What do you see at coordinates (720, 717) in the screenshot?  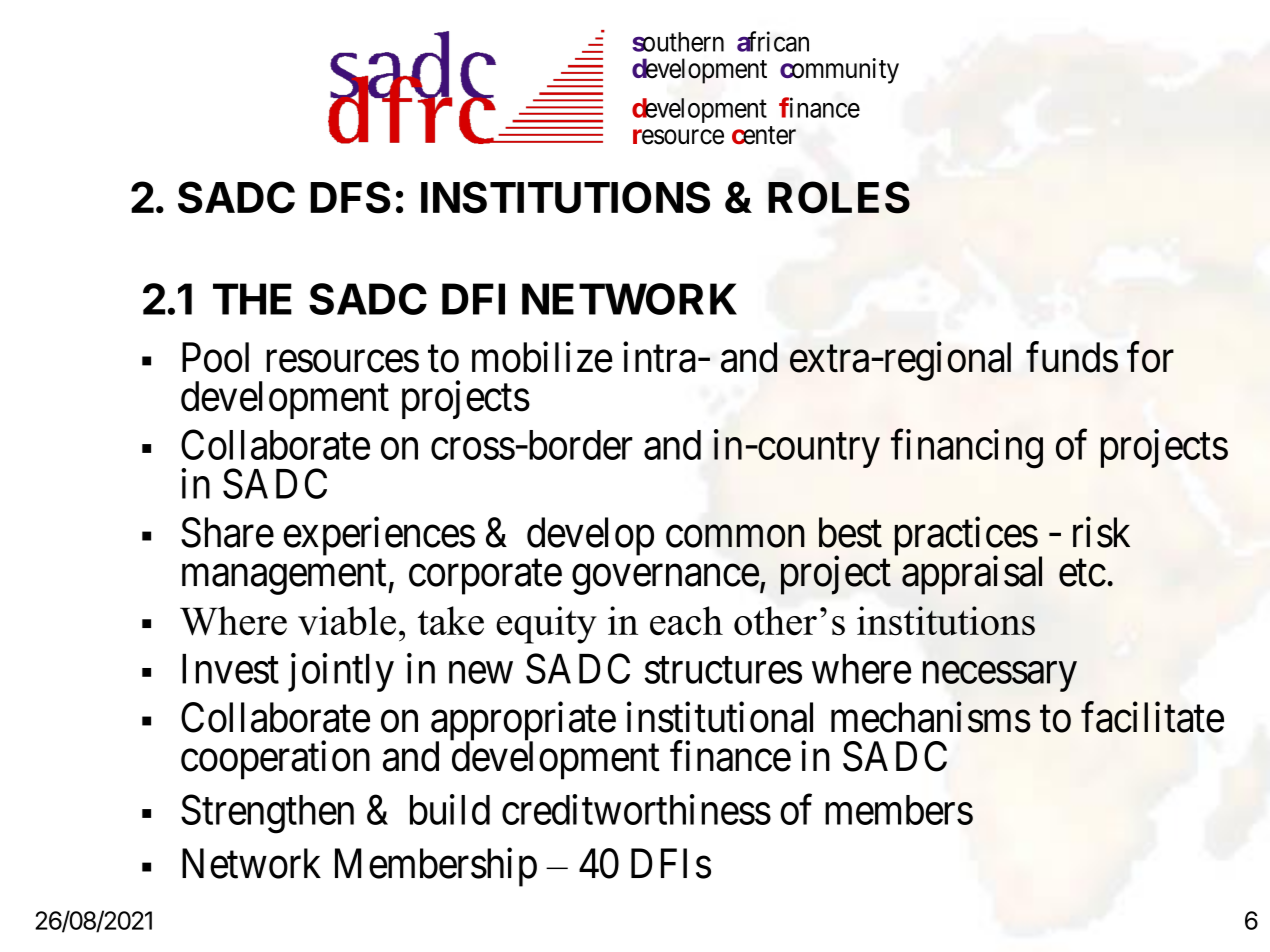 I see `institutional` at bounding box center [720, 717].
